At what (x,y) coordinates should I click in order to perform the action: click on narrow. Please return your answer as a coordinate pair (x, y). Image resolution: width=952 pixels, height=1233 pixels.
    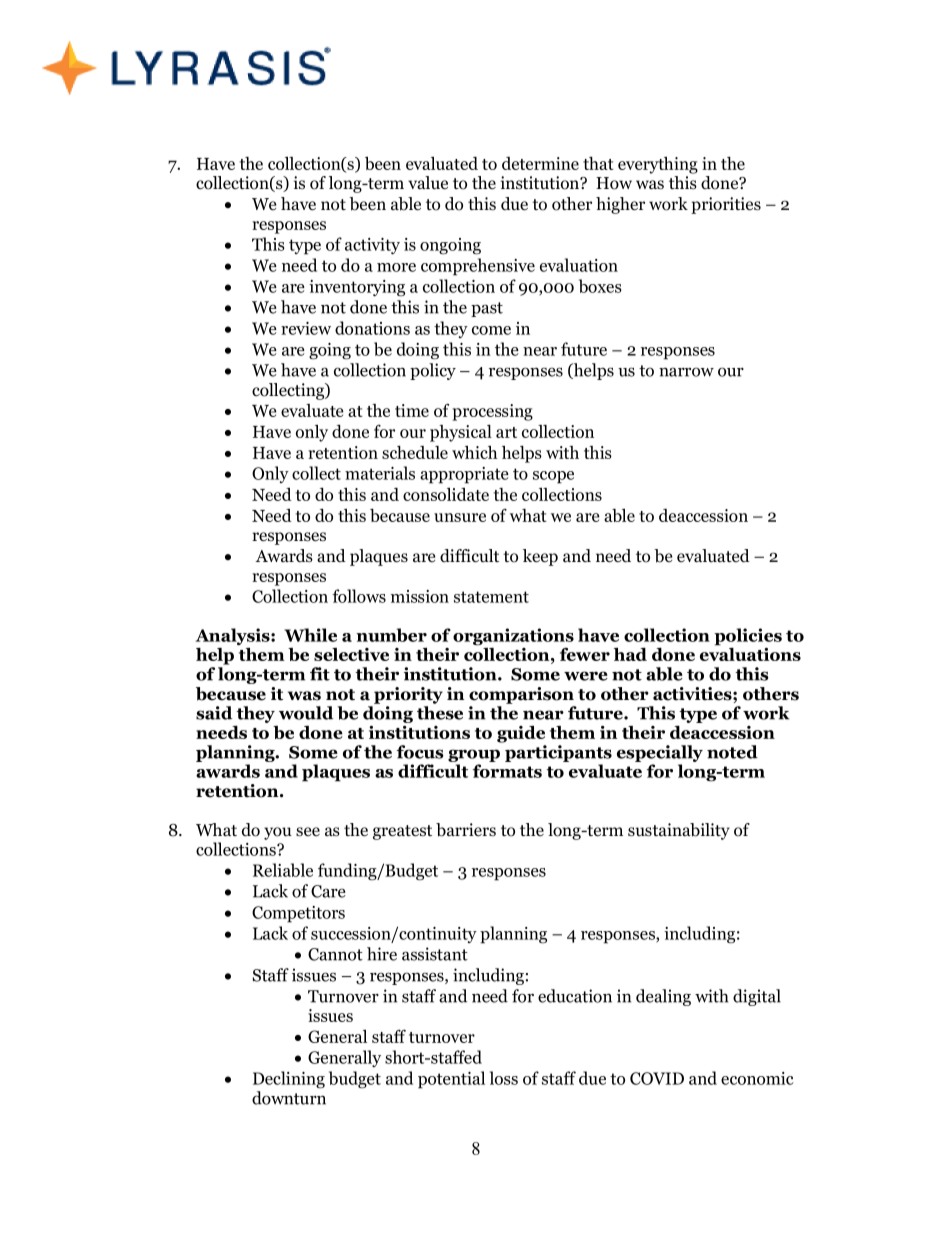
    Looking at the image, I should click on (686, 372).
